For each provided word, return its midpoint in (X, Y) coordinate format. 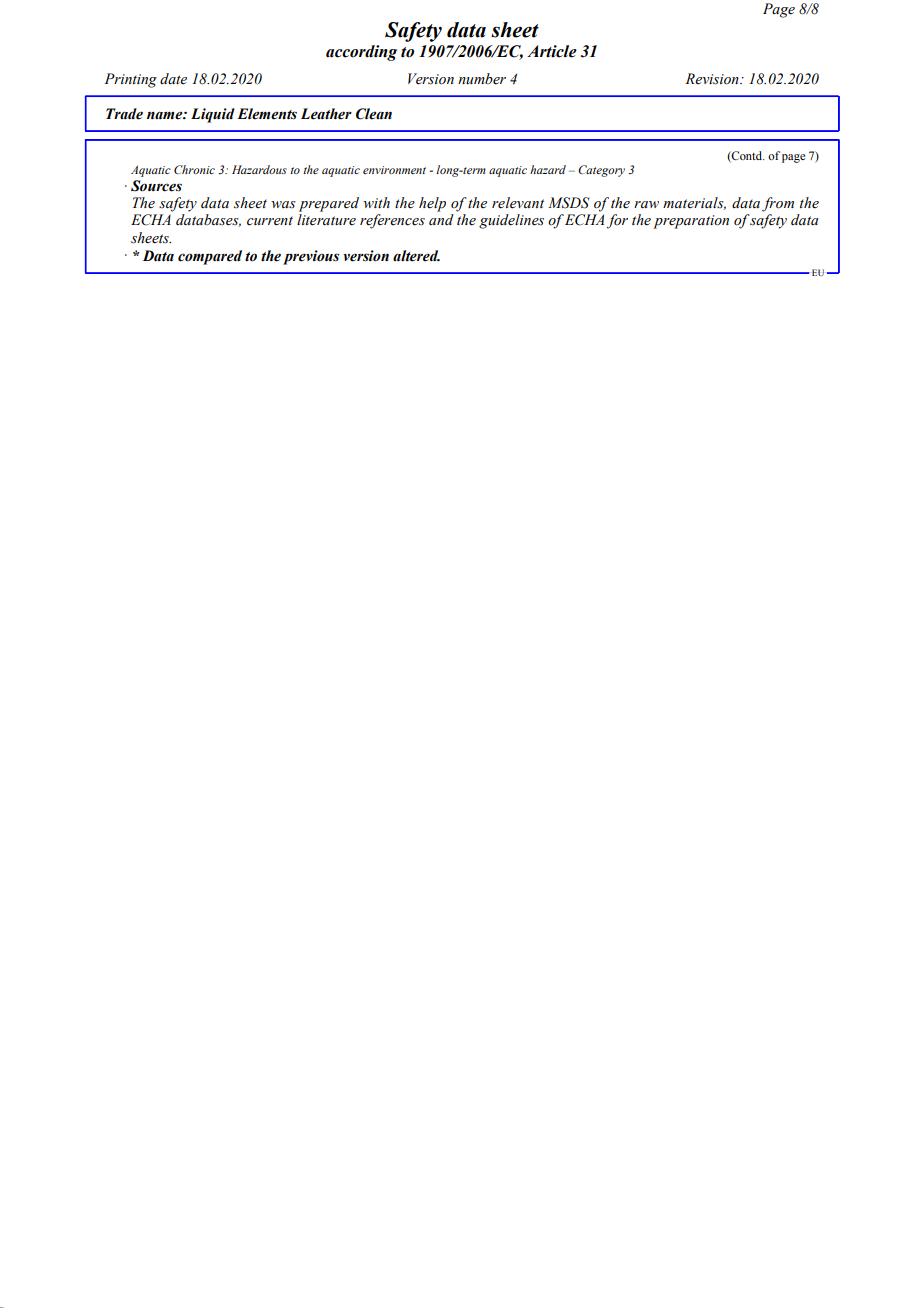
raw (646, 204)
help (432, 204)
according (361, 53)
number (482, 79)
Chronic (194, 169)
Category (601, 171)
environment (394, 170)
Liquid (213, 115)
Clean (374, 114)
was (283, 204)
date (173, 78)
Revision (713, 79)
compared (210, 257)
